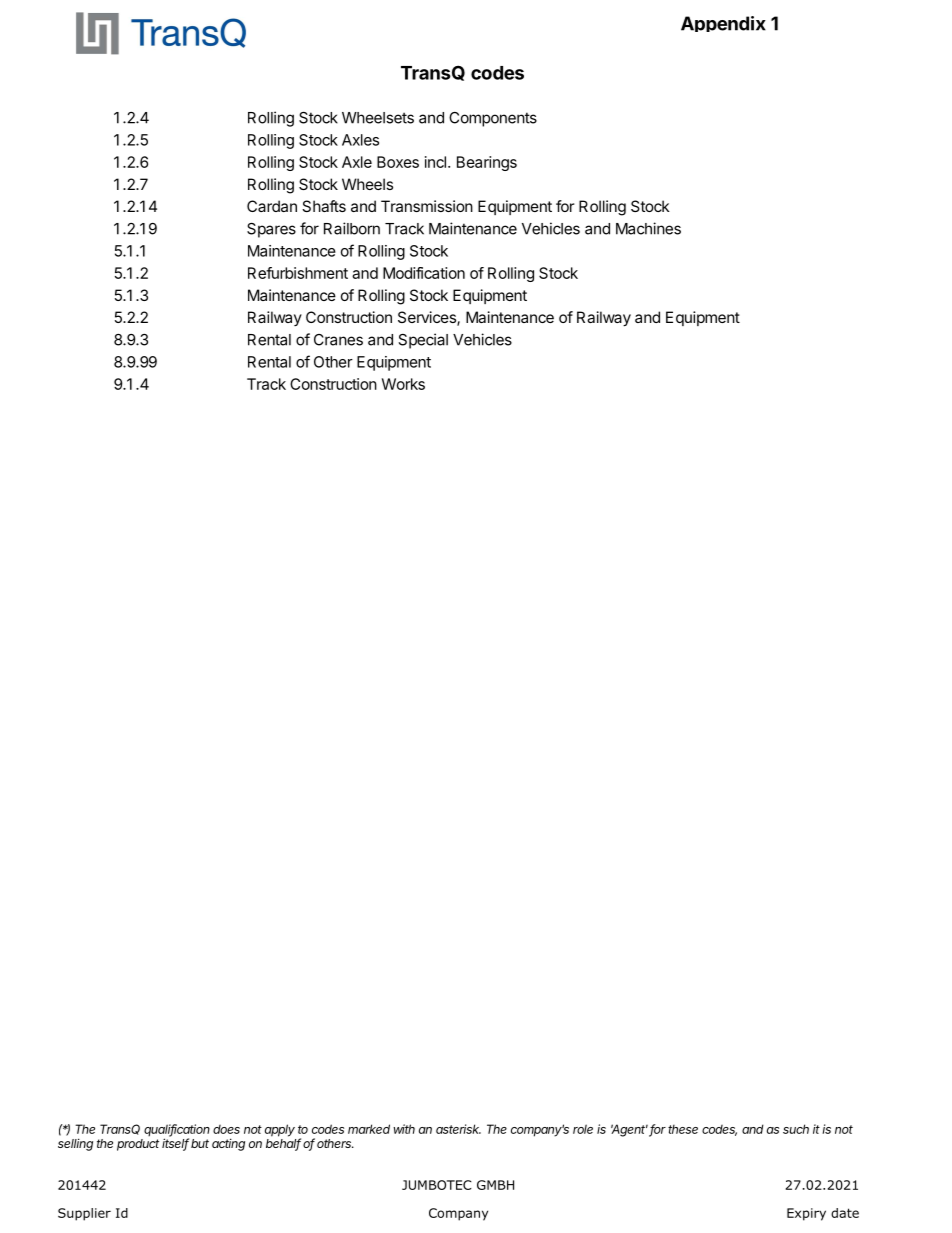 This page has height=1233, width=952. Describe the element at coordinates (175, 1143) in the page. I see `itself` at that location.
